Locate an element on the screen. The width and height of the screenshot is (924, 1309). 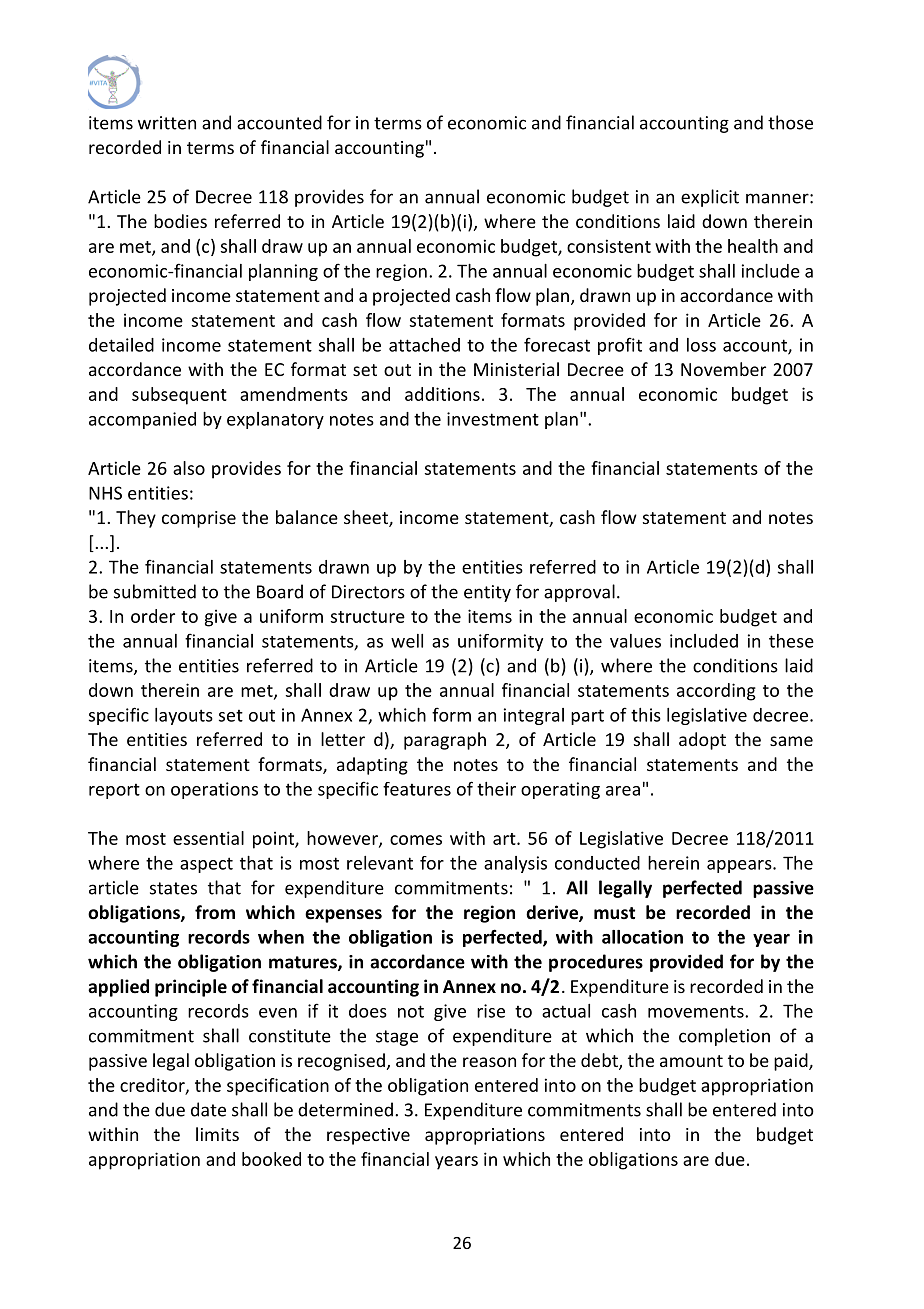
amount is located at coordinates (691, 1061).
